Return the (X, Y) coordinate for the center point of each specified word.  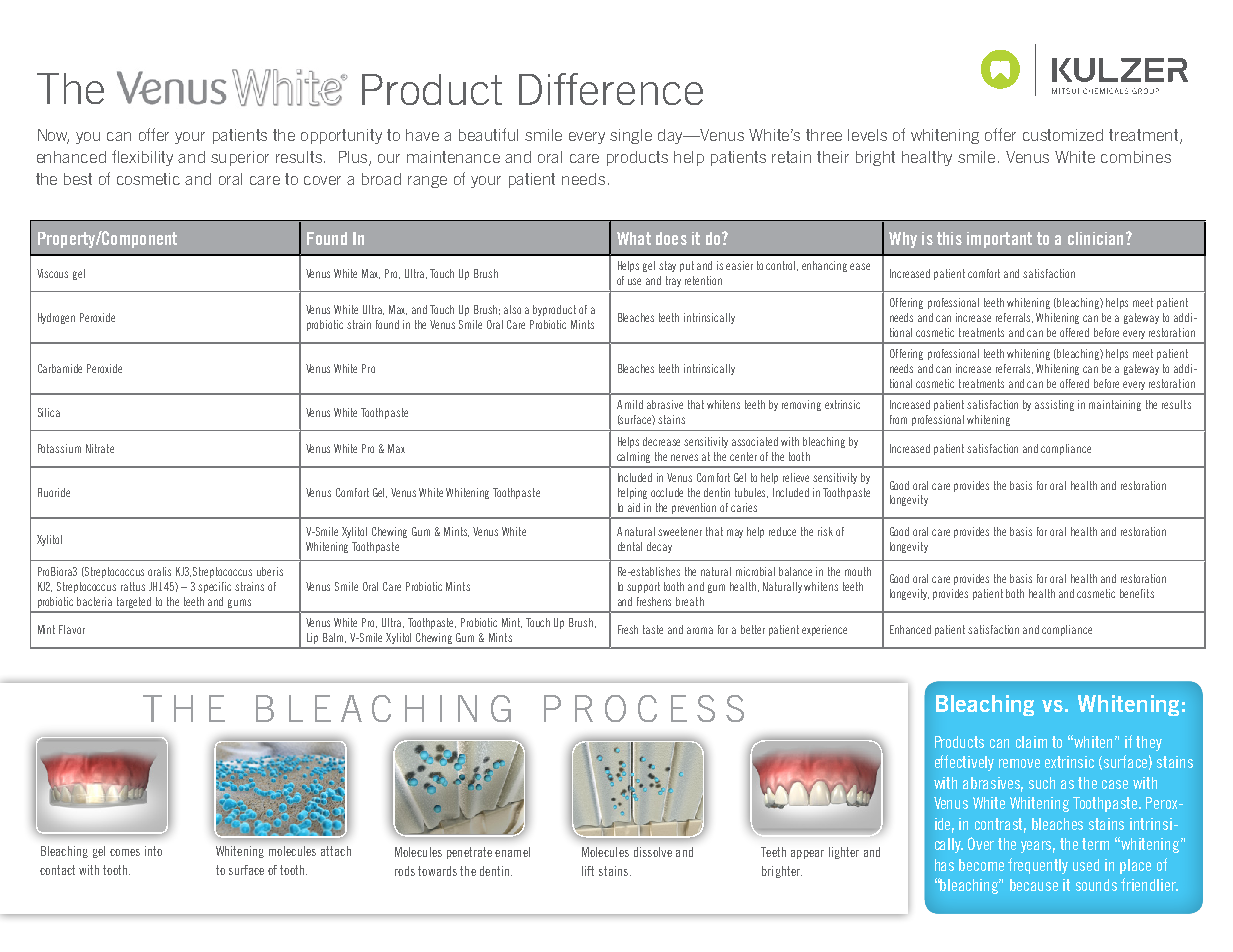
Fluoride (54, 492)
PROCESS (644, 708)
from (898, 419)
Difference (611, 89)
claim (1031, 742)
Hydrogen (56, 318)
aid (634, 507)
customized (1063, 135)
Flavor (72, 629)
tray (673, 281)
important (999, 240)
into (153, 851)
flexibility (142, 158)
